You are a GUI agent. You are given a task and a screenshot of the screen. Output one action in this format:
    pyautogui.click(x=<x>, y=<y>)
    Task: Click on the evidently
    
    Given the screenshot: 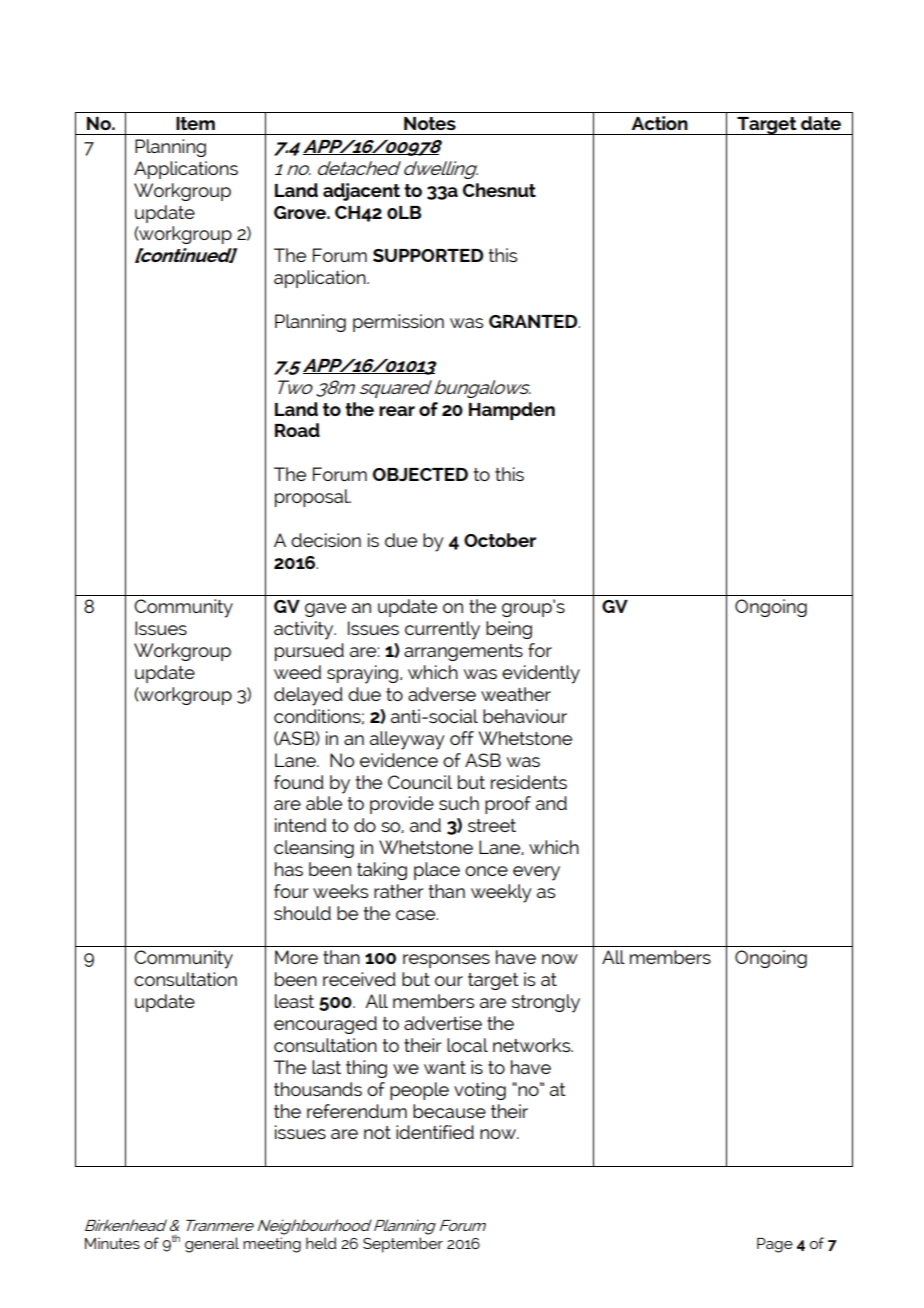 What is the action you would take?
    pyautogui.click(x=541, y=674)
